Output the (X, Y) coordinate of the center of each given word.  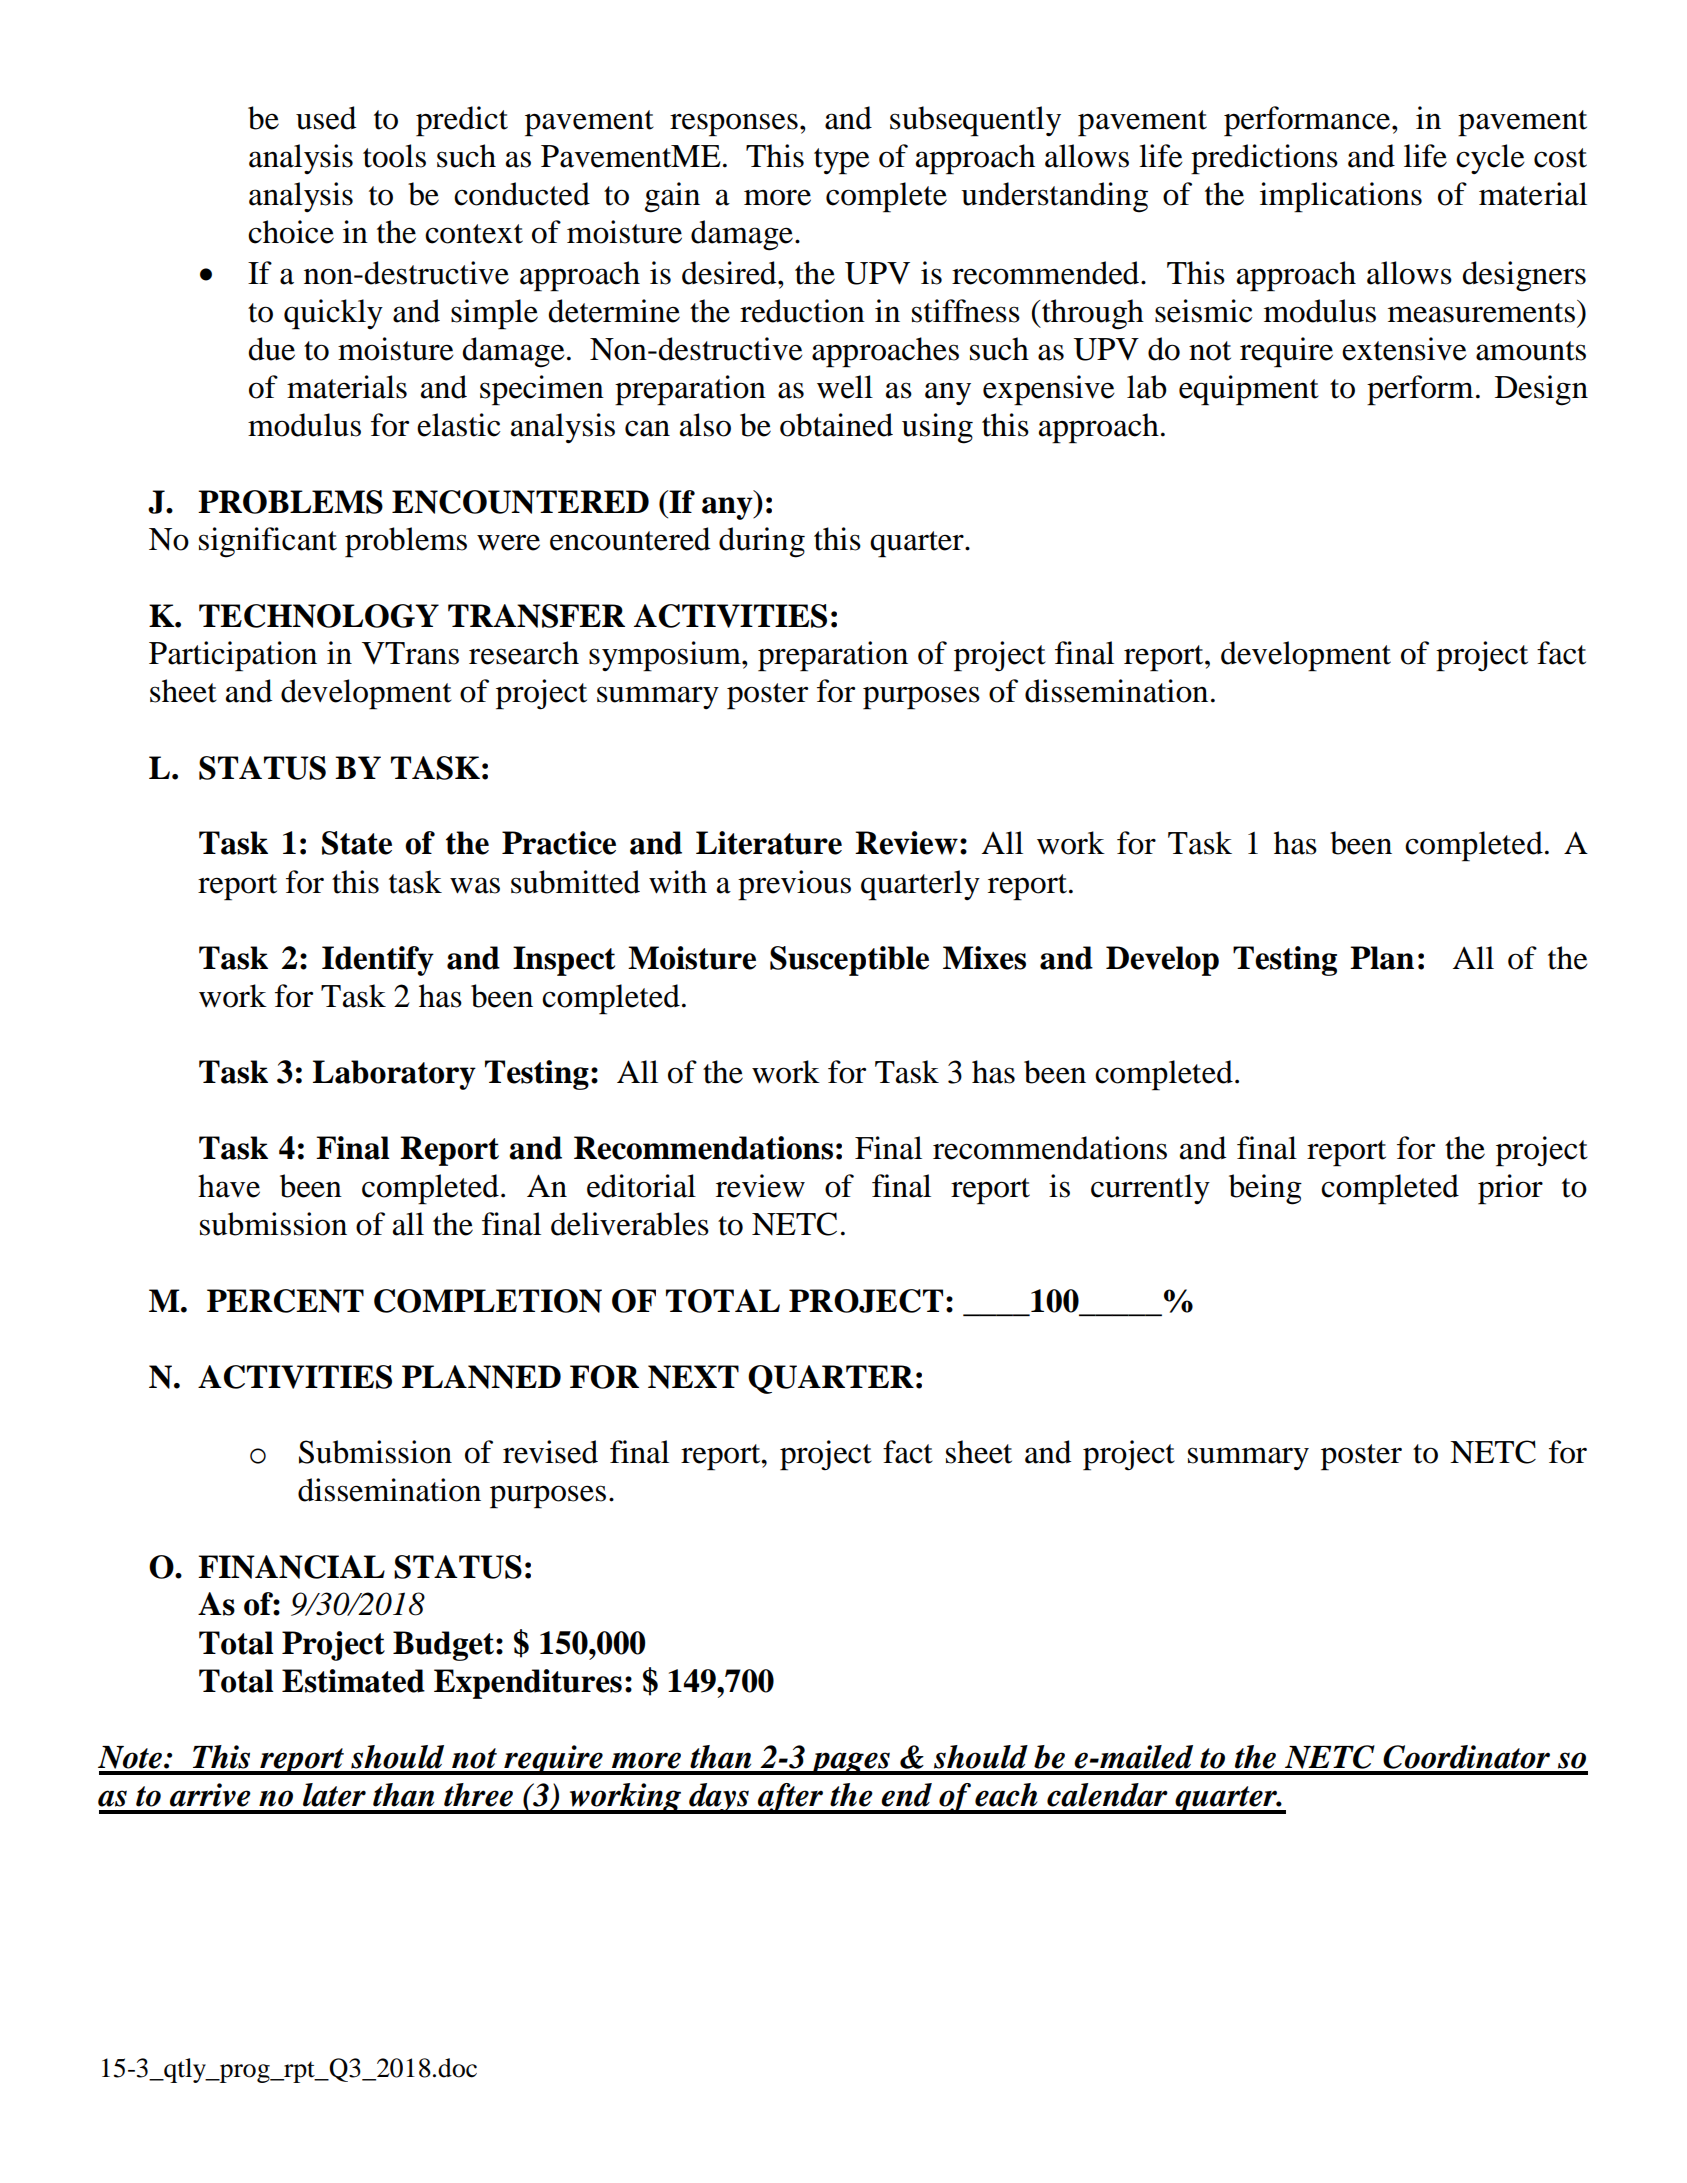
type (842, 161)
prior (1510, 1189)
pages (850, 1763)
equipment (1249, 390)
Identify (378, 961)
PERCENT (285, 1301)
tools (394, 156)
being (1265, 1189)
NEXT (693, 1377)
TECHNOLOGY (319, 616)
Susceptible (849, 961)
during (762, 542)
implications (1341, 197)
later (334, 1795)
